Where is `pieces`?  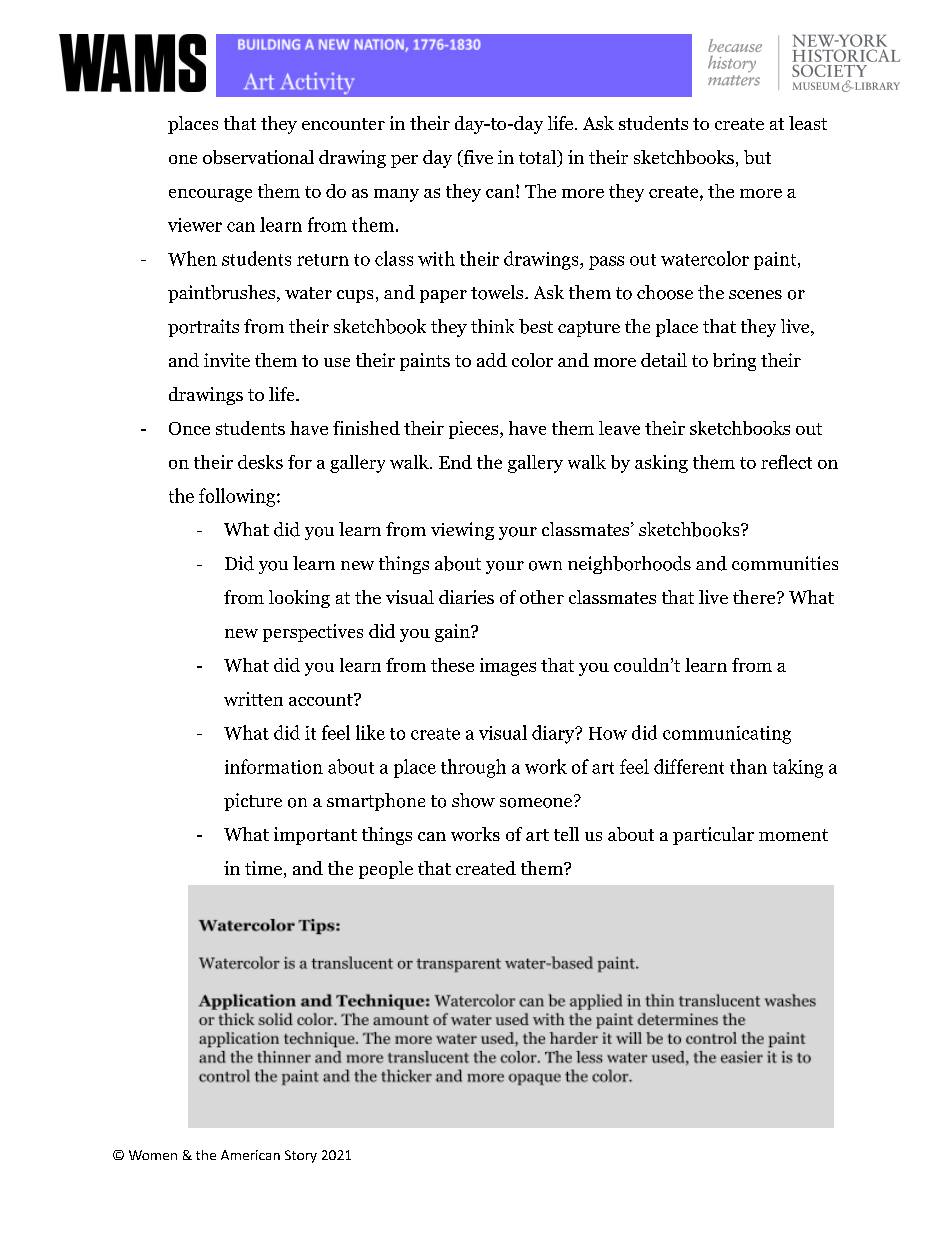
pieces is located at coordinates (473, 430).
